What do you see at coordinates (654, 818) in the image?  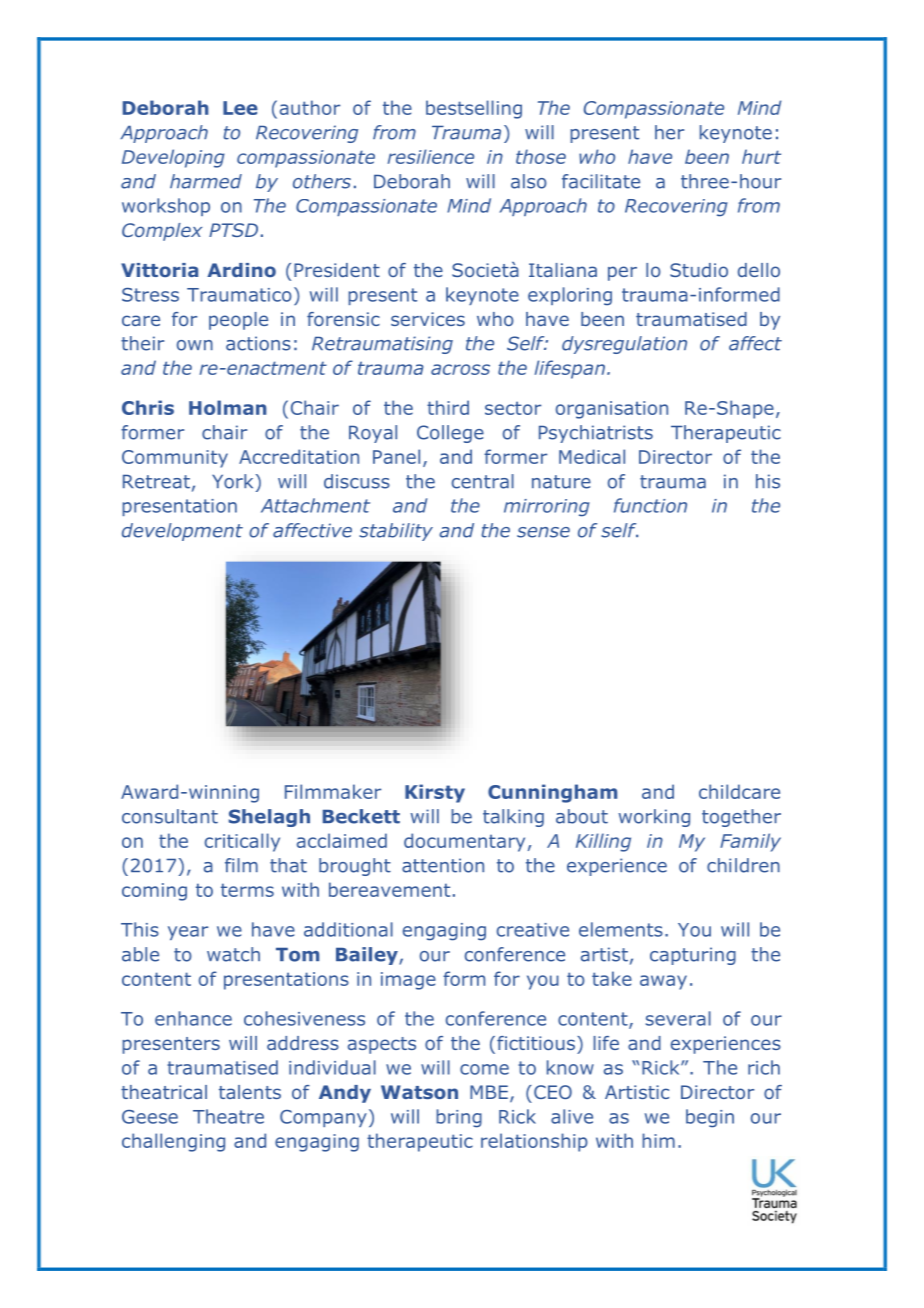 I see `working` at bounding box center [654, 818].
